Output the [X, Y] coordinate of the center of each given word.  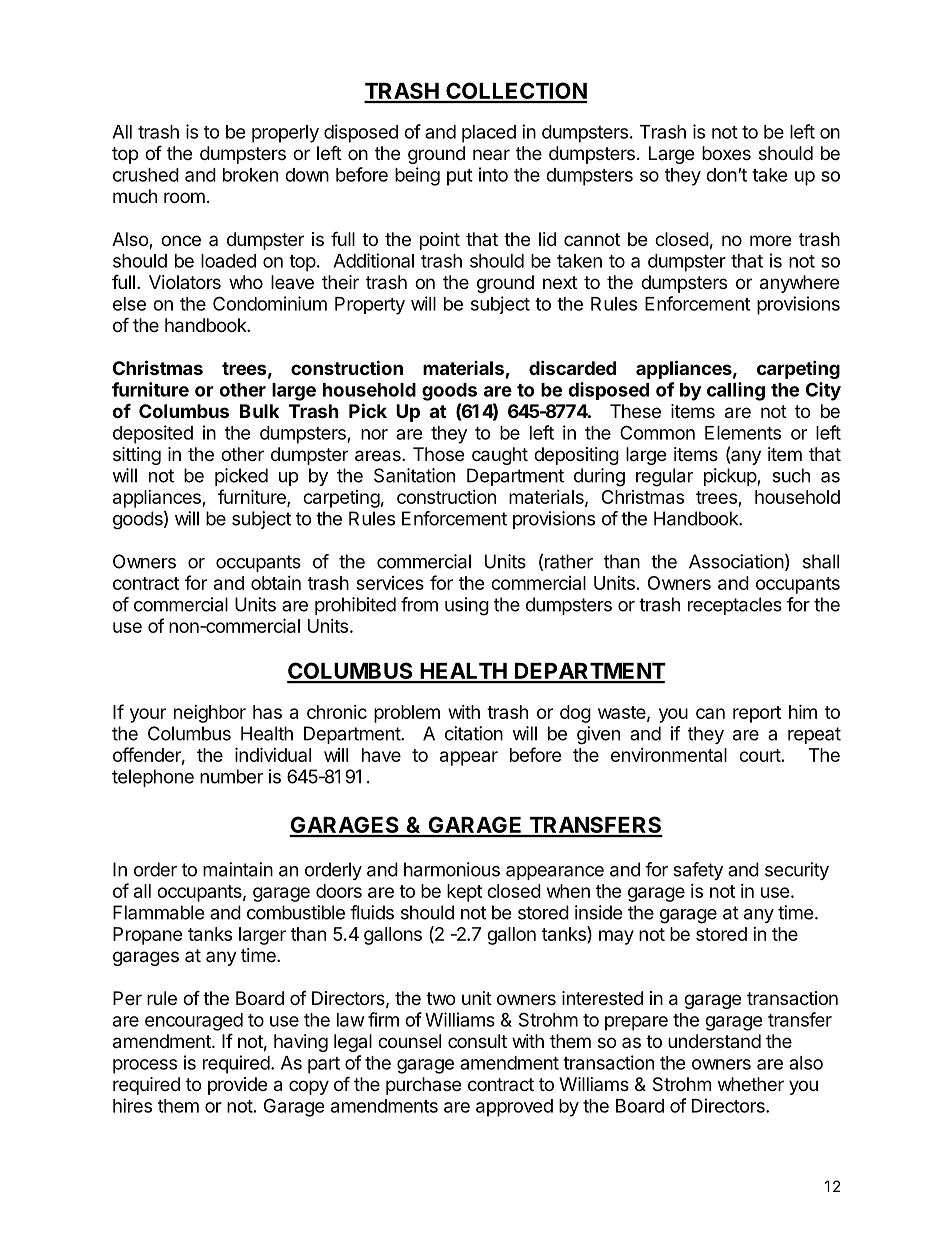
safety [698, 871]
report [757, 714]
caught [500, 456]
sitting [137, 456]
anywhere [799, 284]
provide [237, 1086]
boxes [726, 153]
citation [474, 733]
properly [285, 134]
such [791, 475]
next [560, 282]
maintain [238, 869]
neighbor [210, 714]
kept [464, 893]
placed [489, 134]
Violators [185, 282]
